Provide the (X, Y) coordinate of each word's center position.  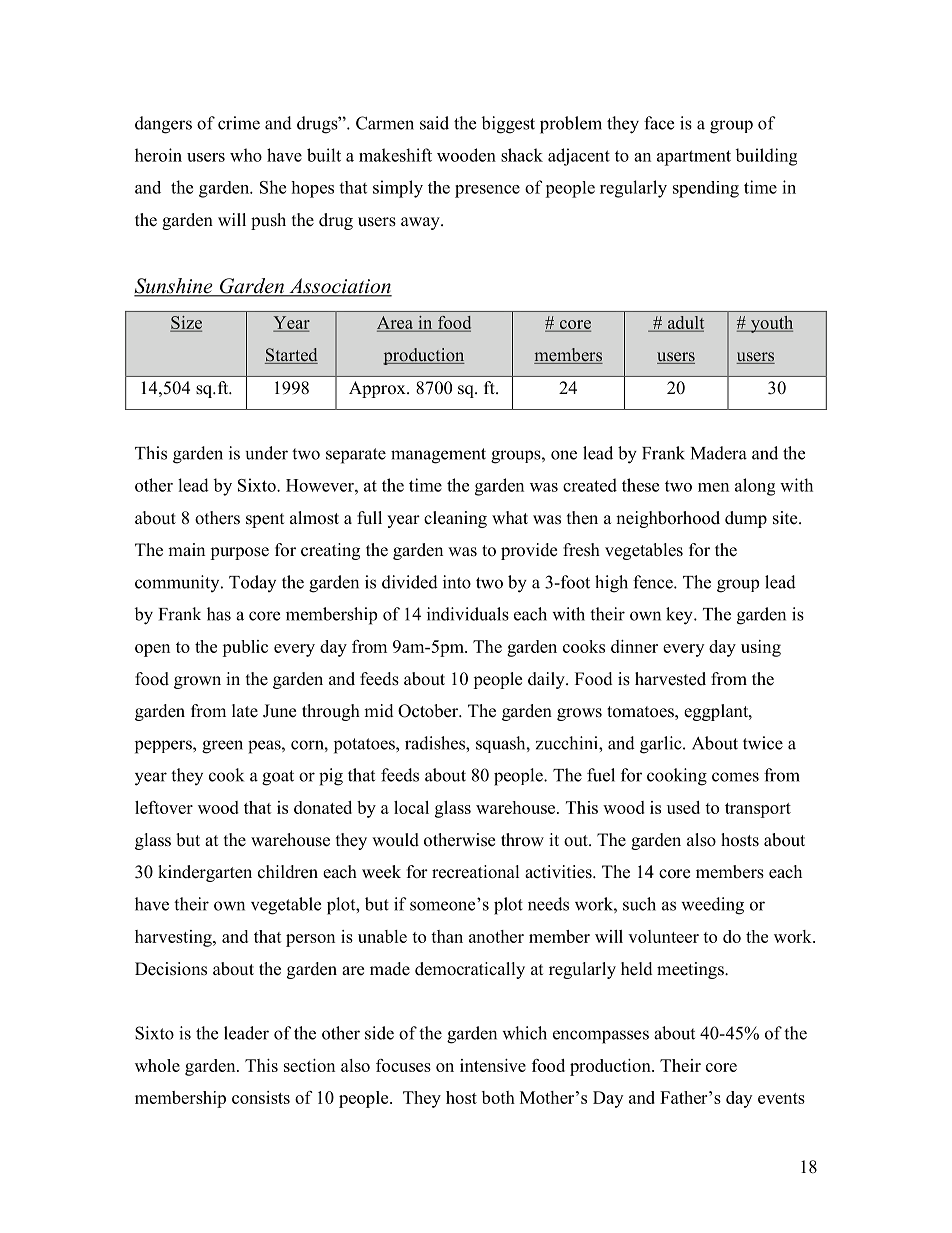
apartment (694, 158)
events (781, 1098)
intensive (493, 1065)
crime (239, 123)
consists (261, 1097)
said (434, 123)
